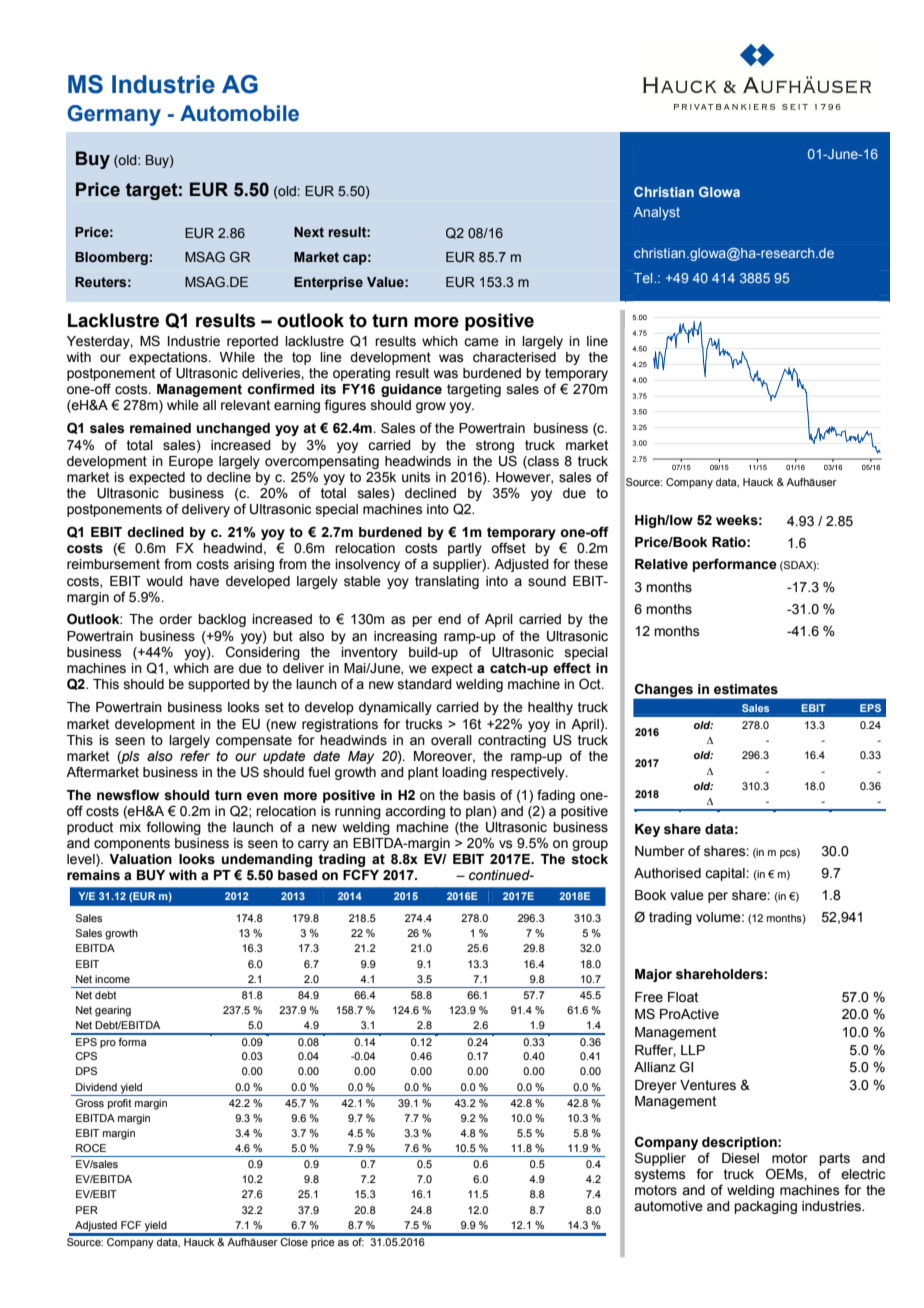 This image has width=924, height=1308. I want to click on supported, so click(219, 685).
